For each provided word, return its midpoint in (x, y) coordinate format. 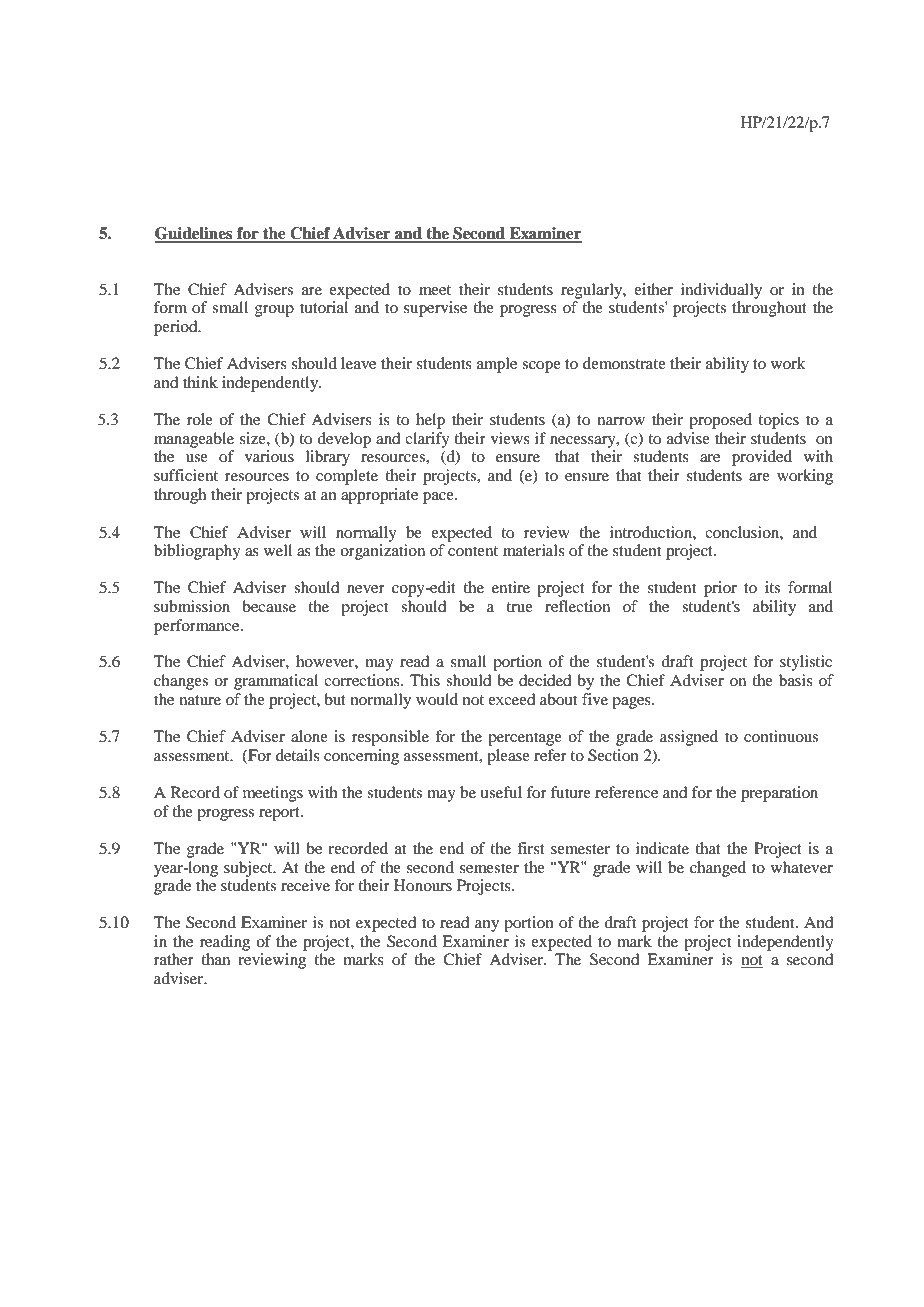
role (200, 419)
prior (720, 589)
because (269, 606)
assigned (689, 738)
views (510, 438)
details (298, 755)
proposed (720, 421)
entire (511, 587)
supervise (435, 309)
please (508, 757)
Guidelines (195, 234)
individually (721, 291)
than (215, 959)
